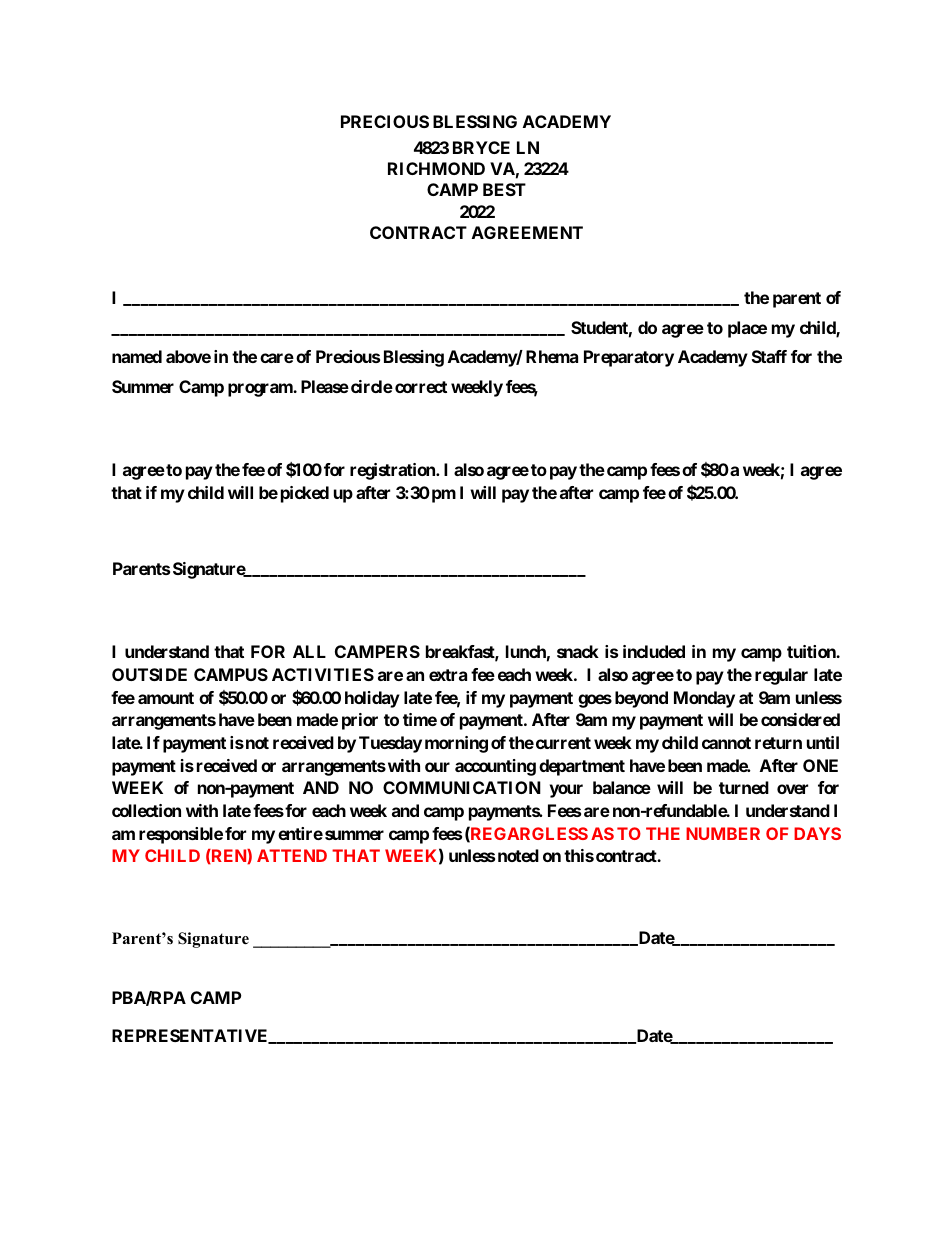 Image resolution: width=952 pixels, height=1233 pixels. Describe the element at coordinates (292, 855) in the document. I see `ATTEND` at that location.
